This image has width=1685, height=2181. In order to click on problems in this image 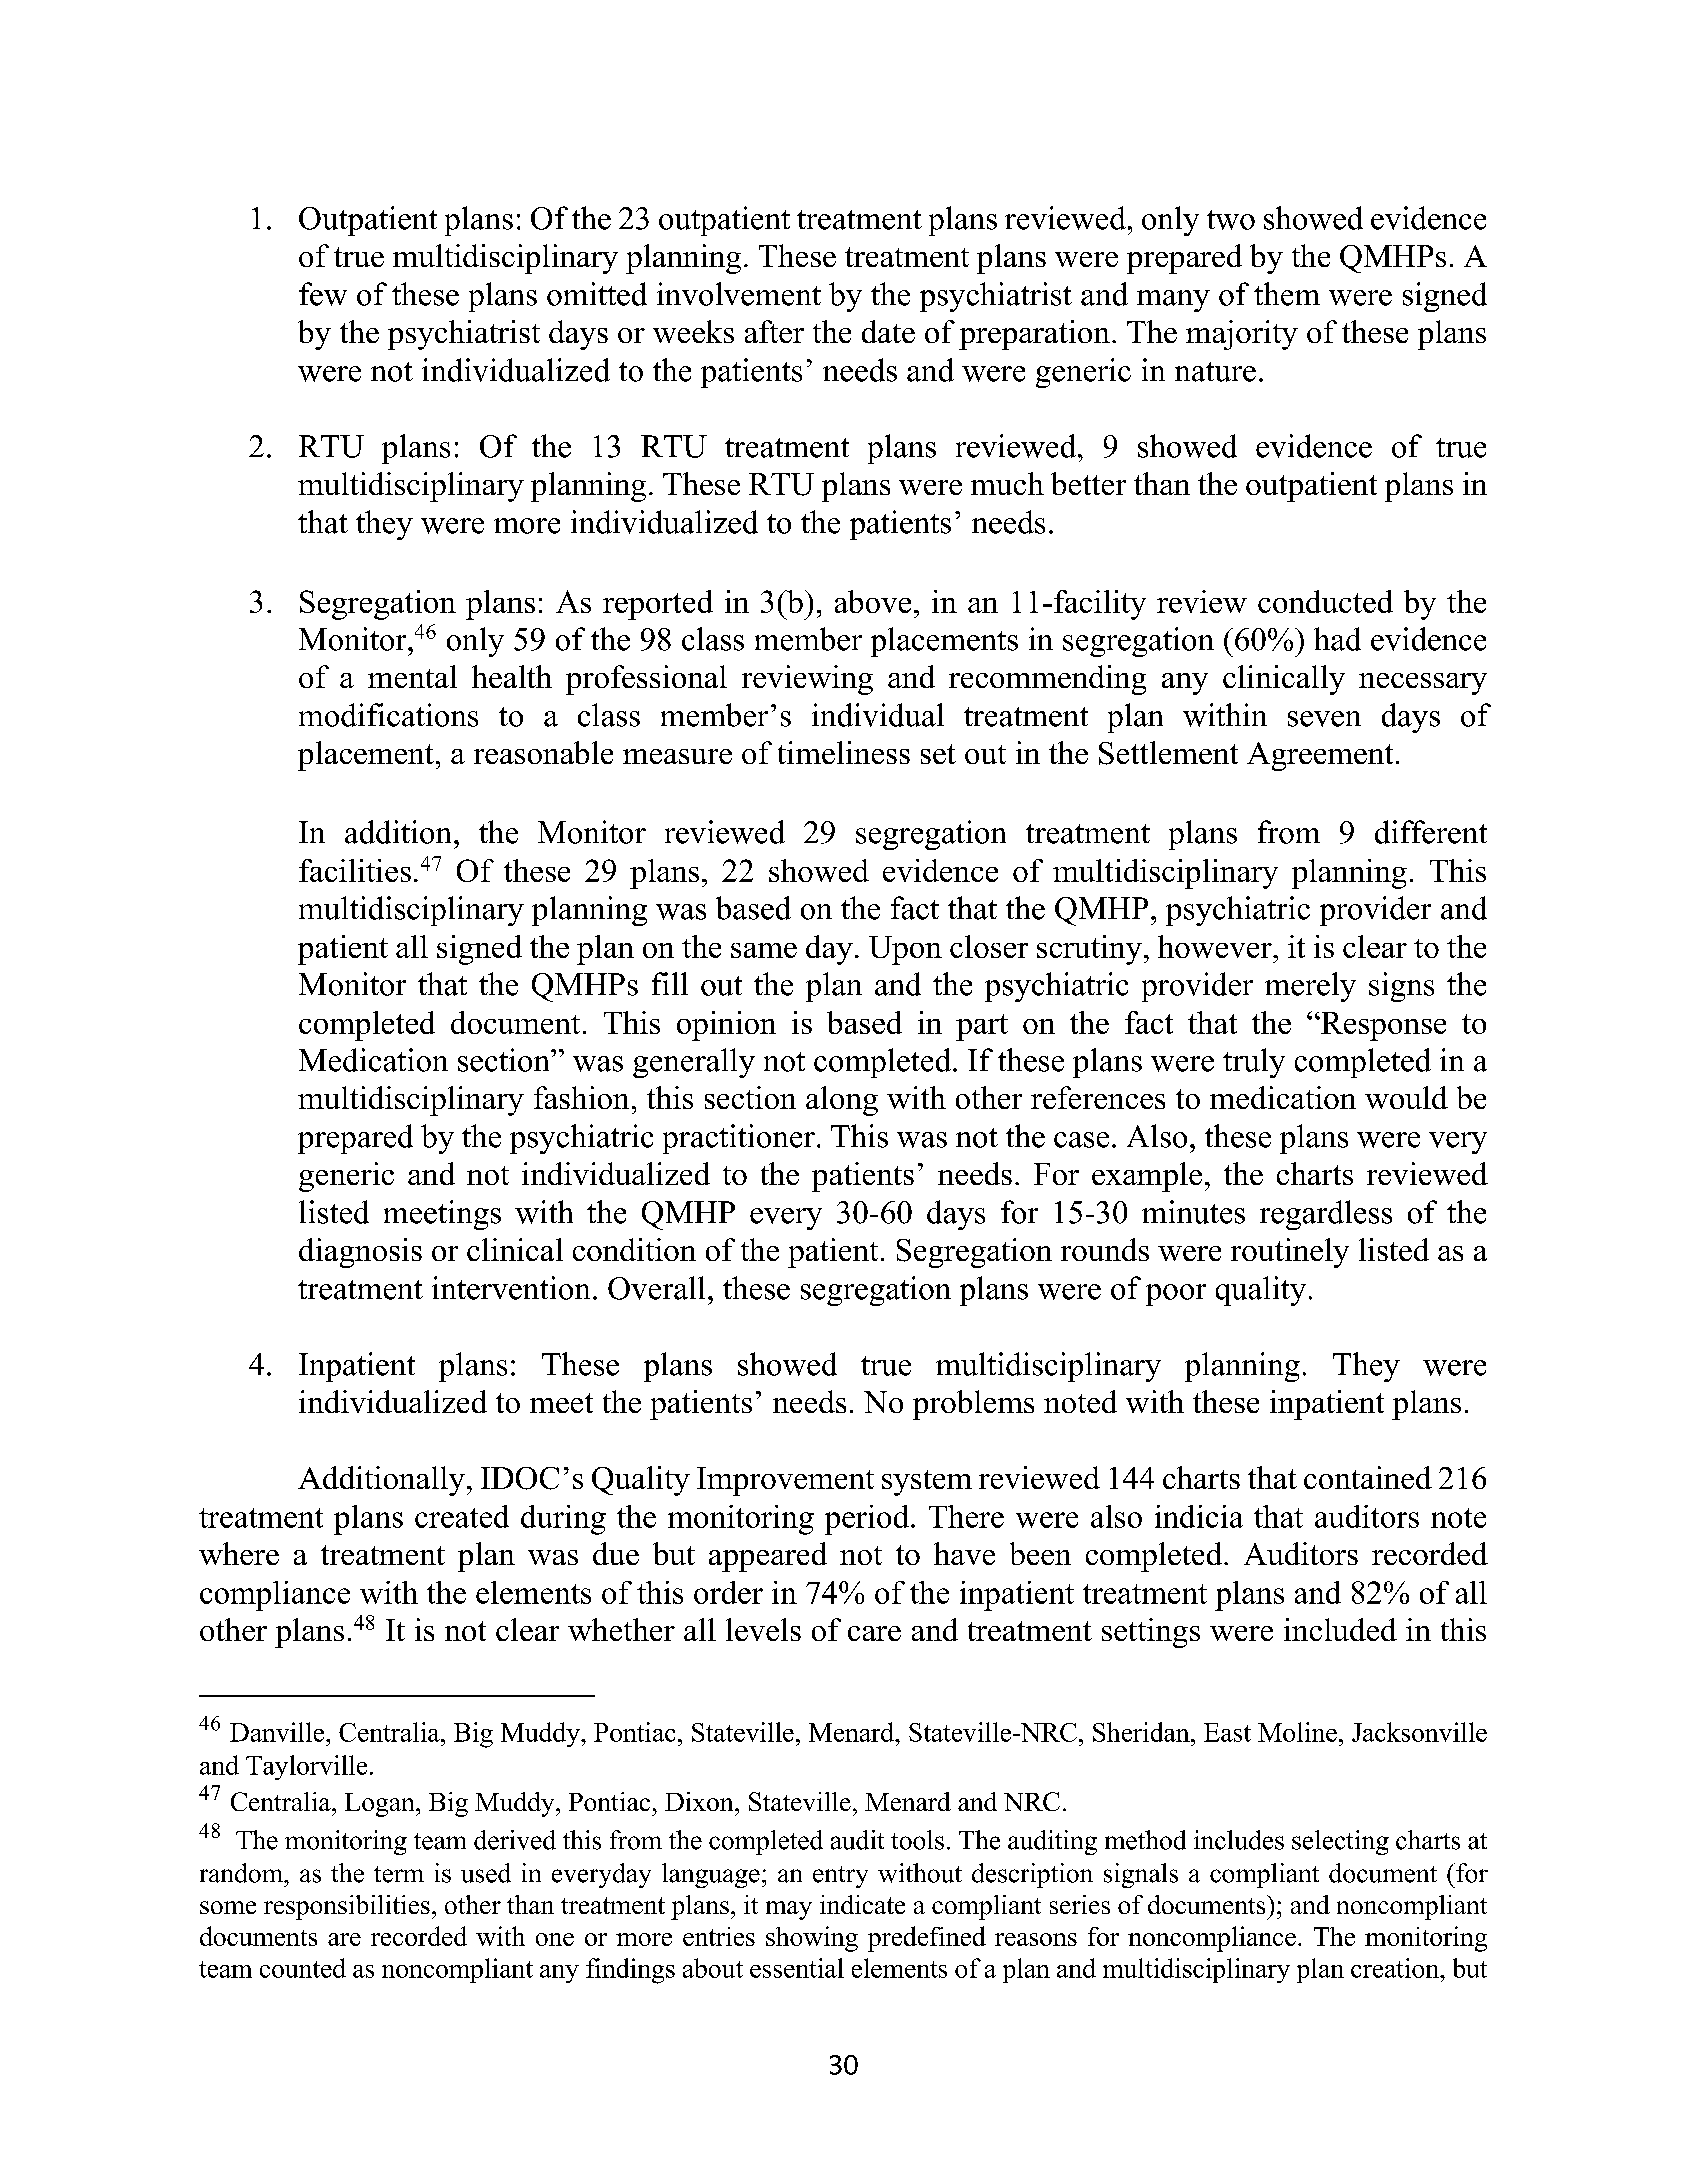, I will do `click(973, 1405)`.
